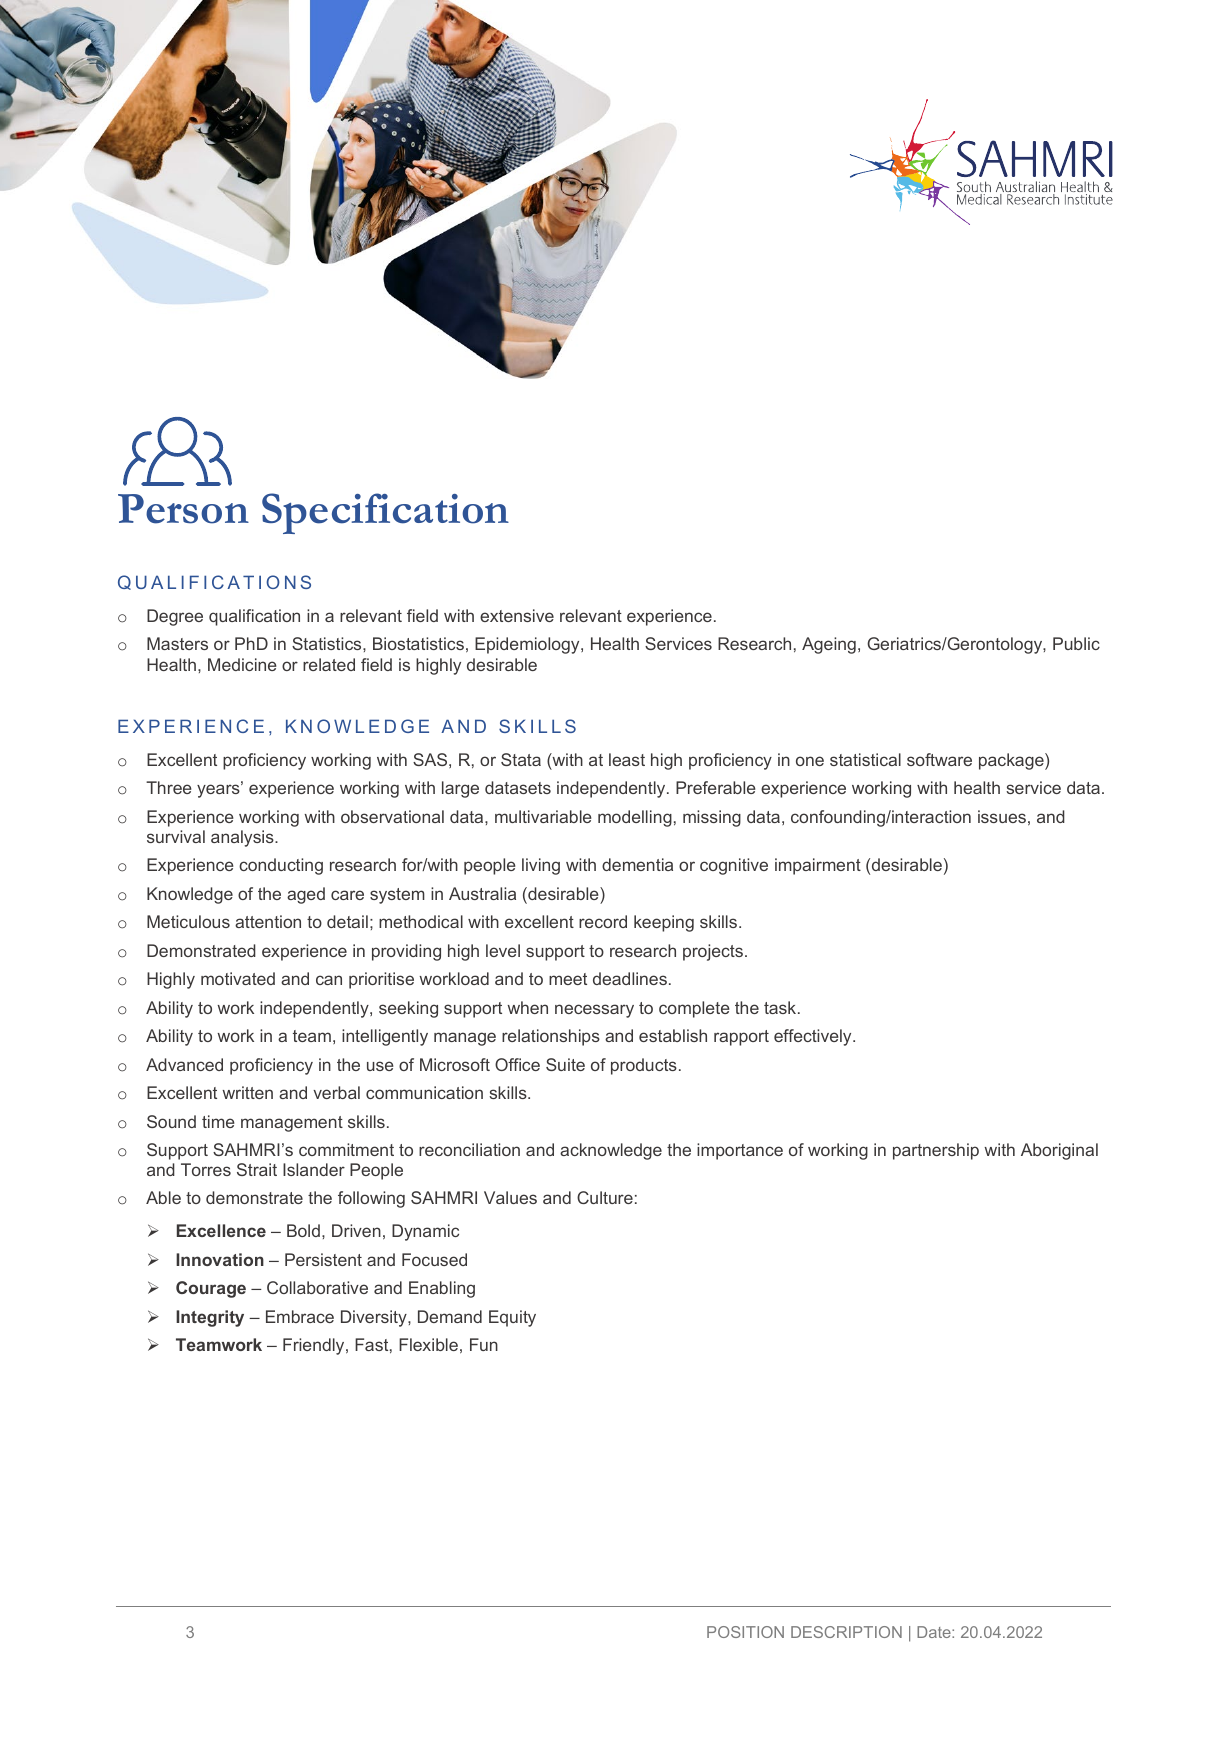  What do you see at coordinates (183, 509) in the screenshot?
I see `Person` at bounding box center [183, 509].
